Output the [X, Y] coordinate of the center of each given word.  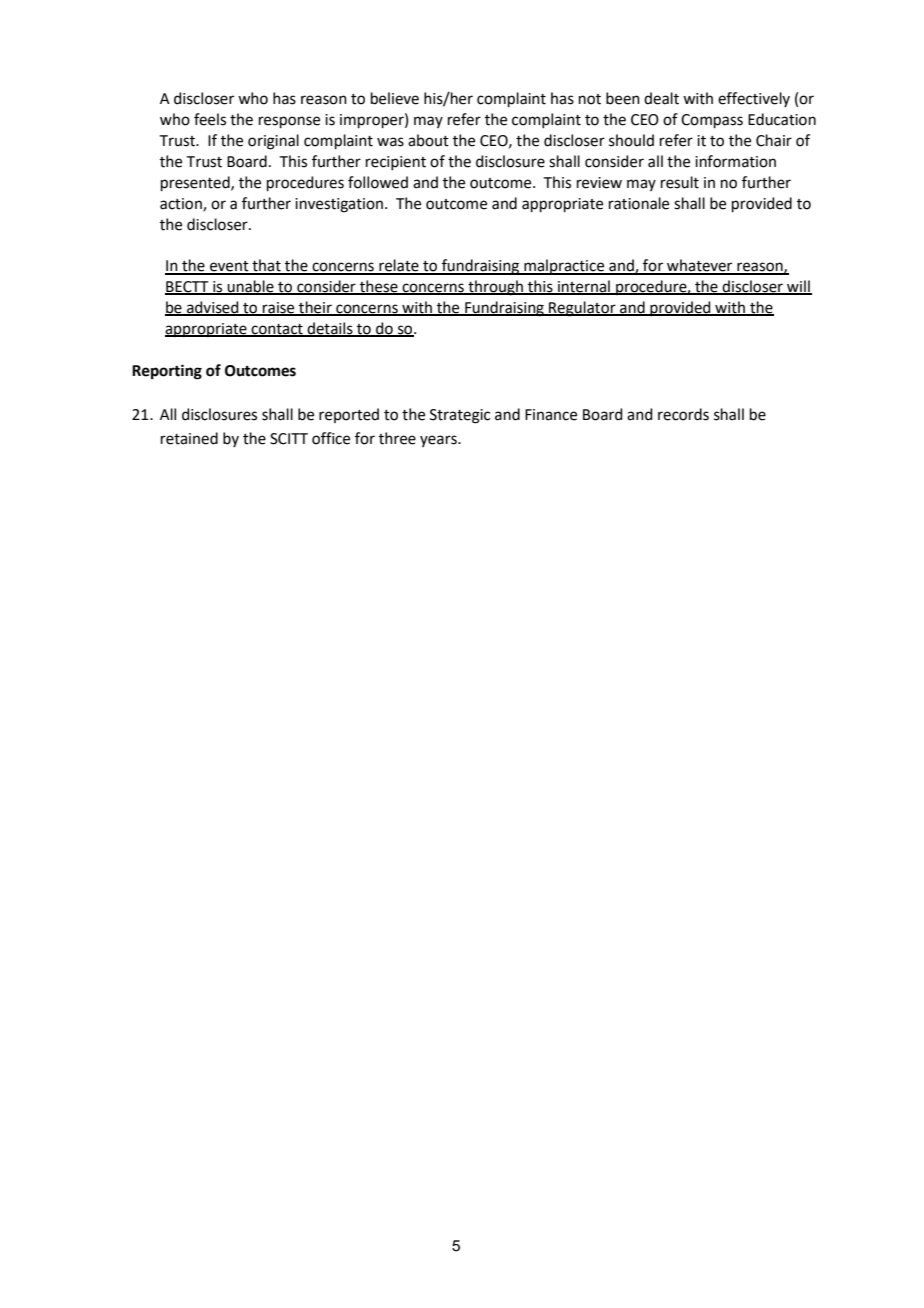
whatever [700, 266]
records [683, 414]
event [229, 267]
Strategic [460, 416]
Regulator [582, 309]
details [330, 329]
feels [210, 119]
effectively [754, 99]
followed [378, 182]
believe [395, 98]
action [182, 204]
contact [277, 330]
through [495, 288]
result [680, 182]
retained [189, 438]
